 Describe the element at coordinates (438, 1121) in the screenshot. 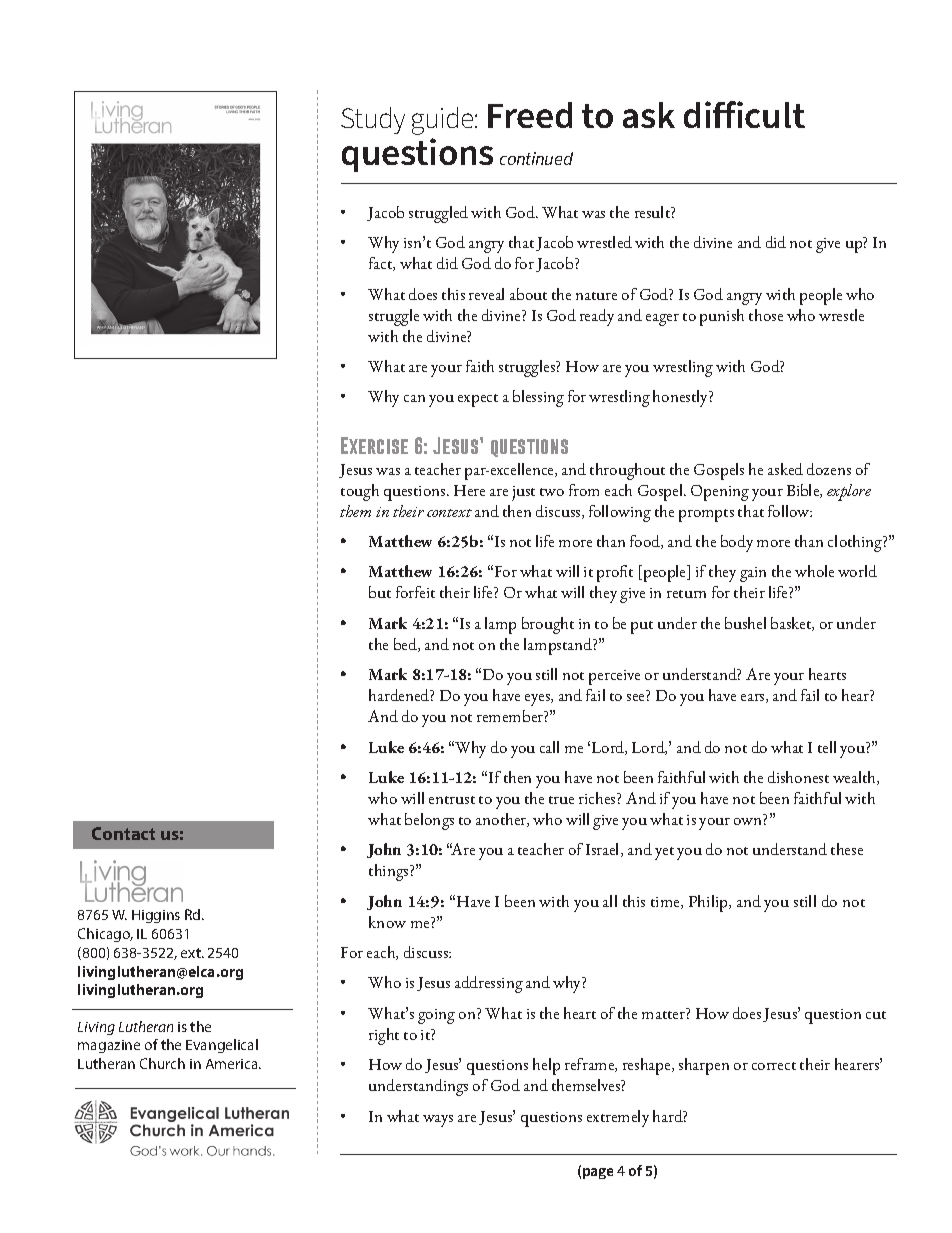

I see `ways` at that location.
